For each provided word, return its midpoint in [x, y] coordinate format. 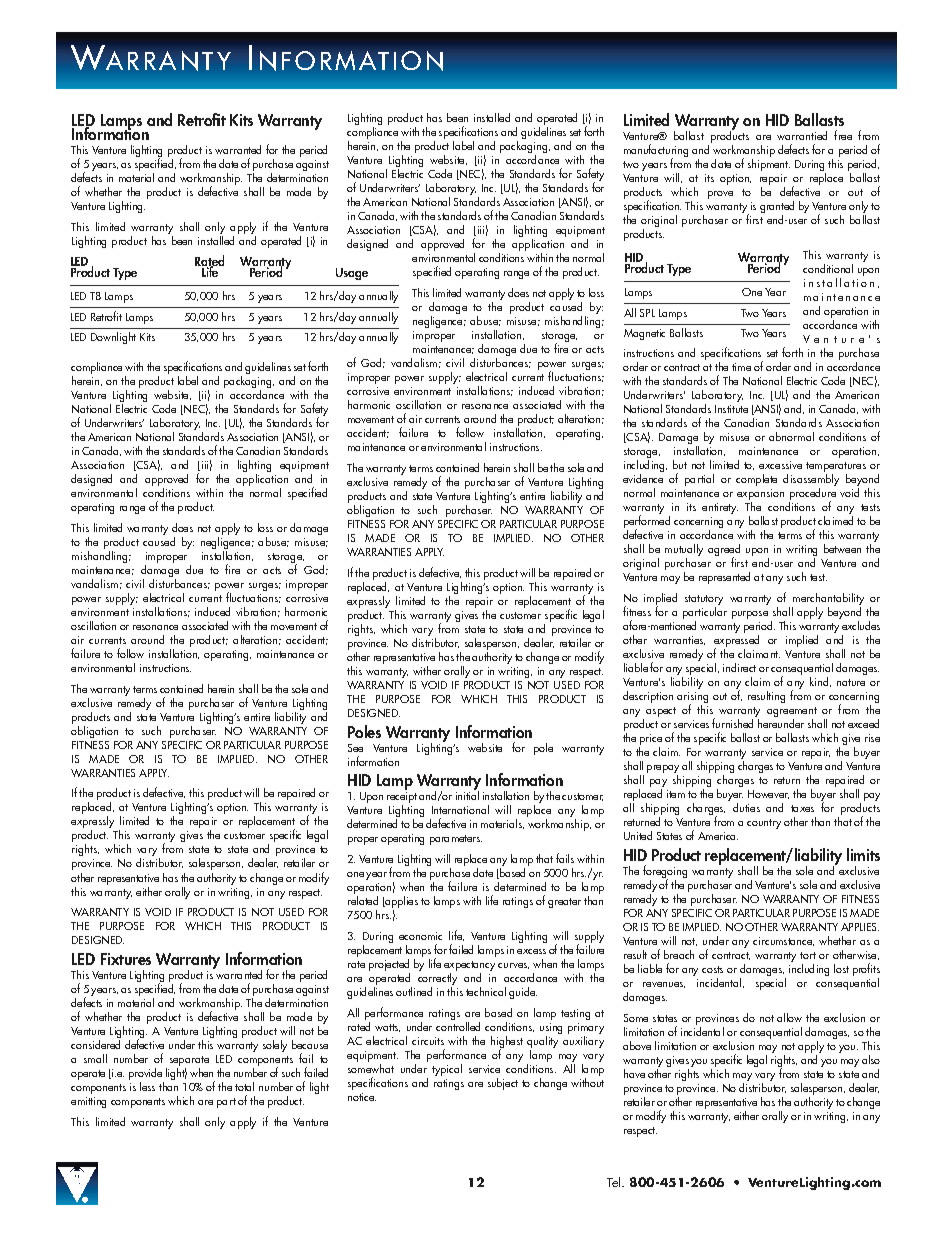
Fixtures [126, 959]
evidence [643, 478]
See [355, 748]
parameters [456, 840]
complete [756, 480]
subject [503, 1084]
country [764, 824]
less [147, 1086]
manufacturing [656, 152]
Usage [352, 274]
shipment [769, 165]
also [871, 1059]
